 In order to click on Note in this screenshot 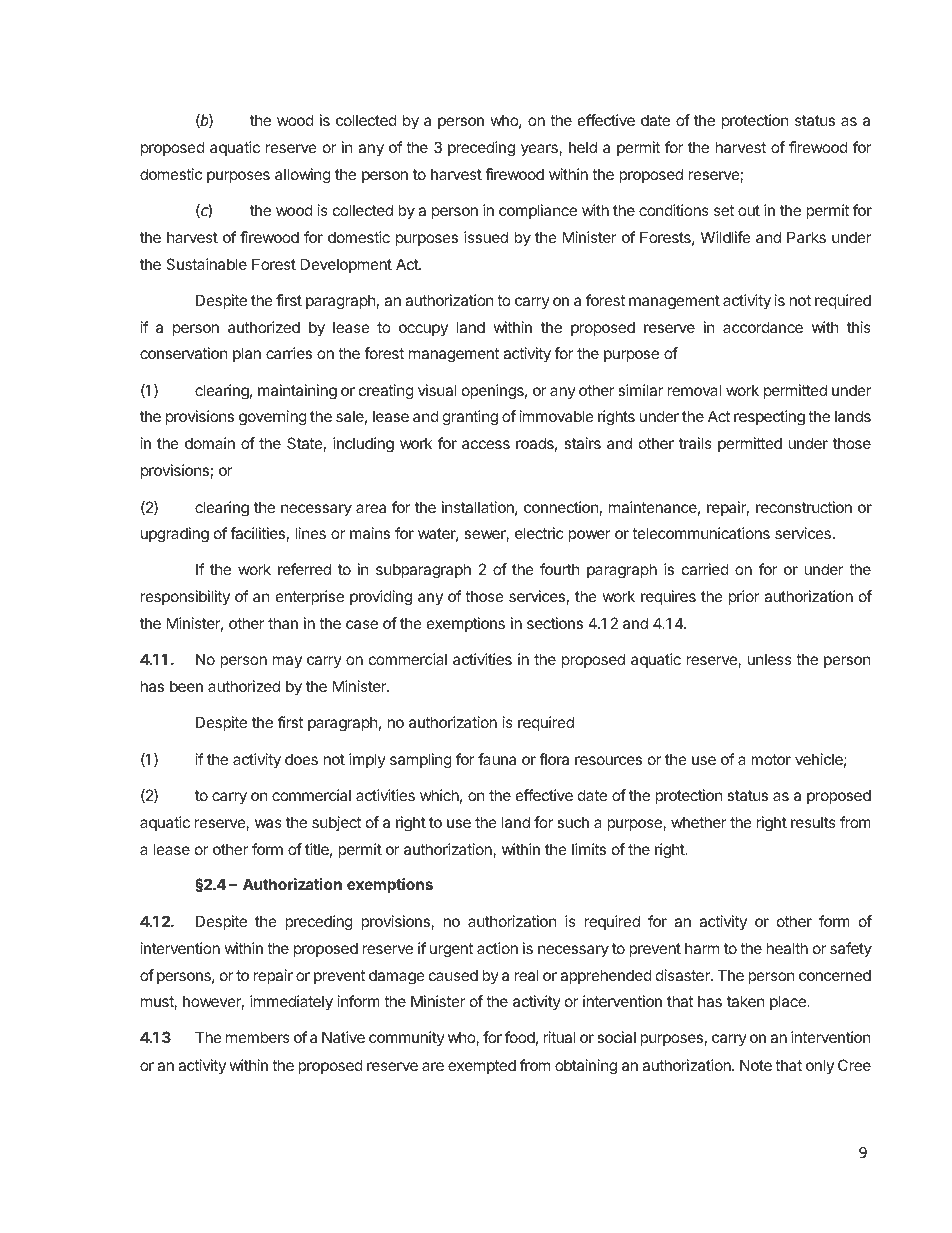, I will do `click(756, 1065)`.
